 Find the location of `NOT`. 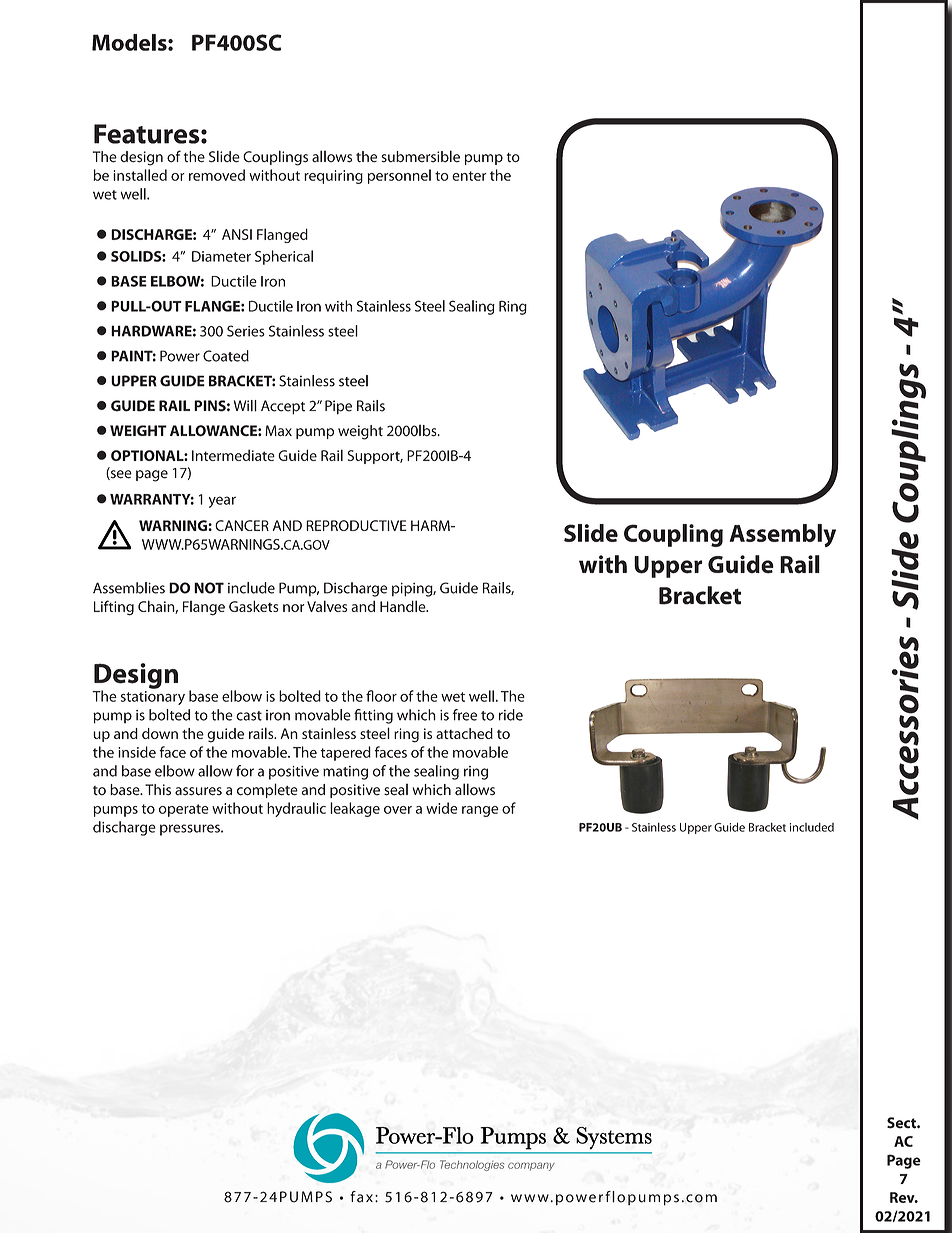

NOT is located at coordinates (209, 588).
